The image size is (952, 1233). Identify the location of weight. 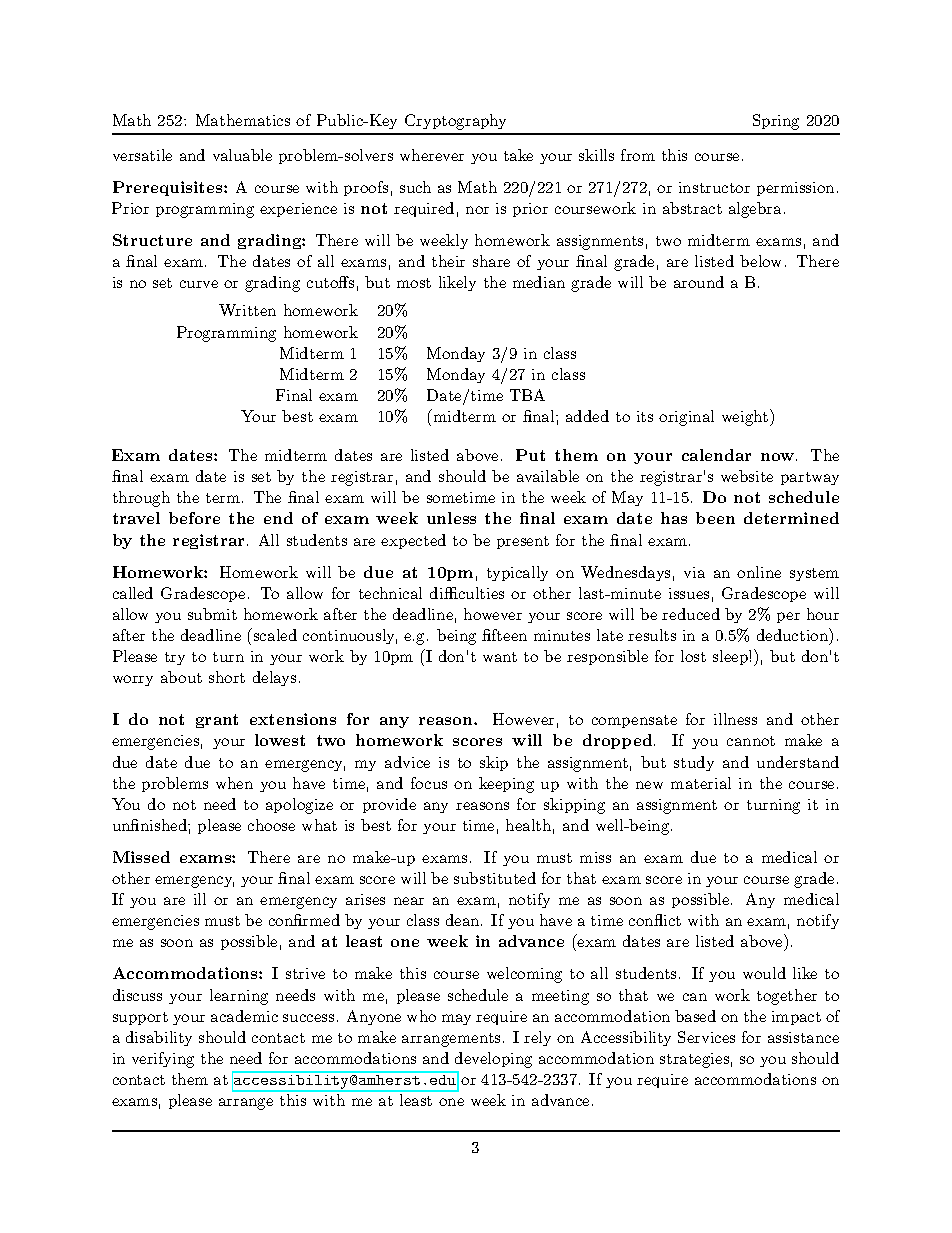
(745, 418).
